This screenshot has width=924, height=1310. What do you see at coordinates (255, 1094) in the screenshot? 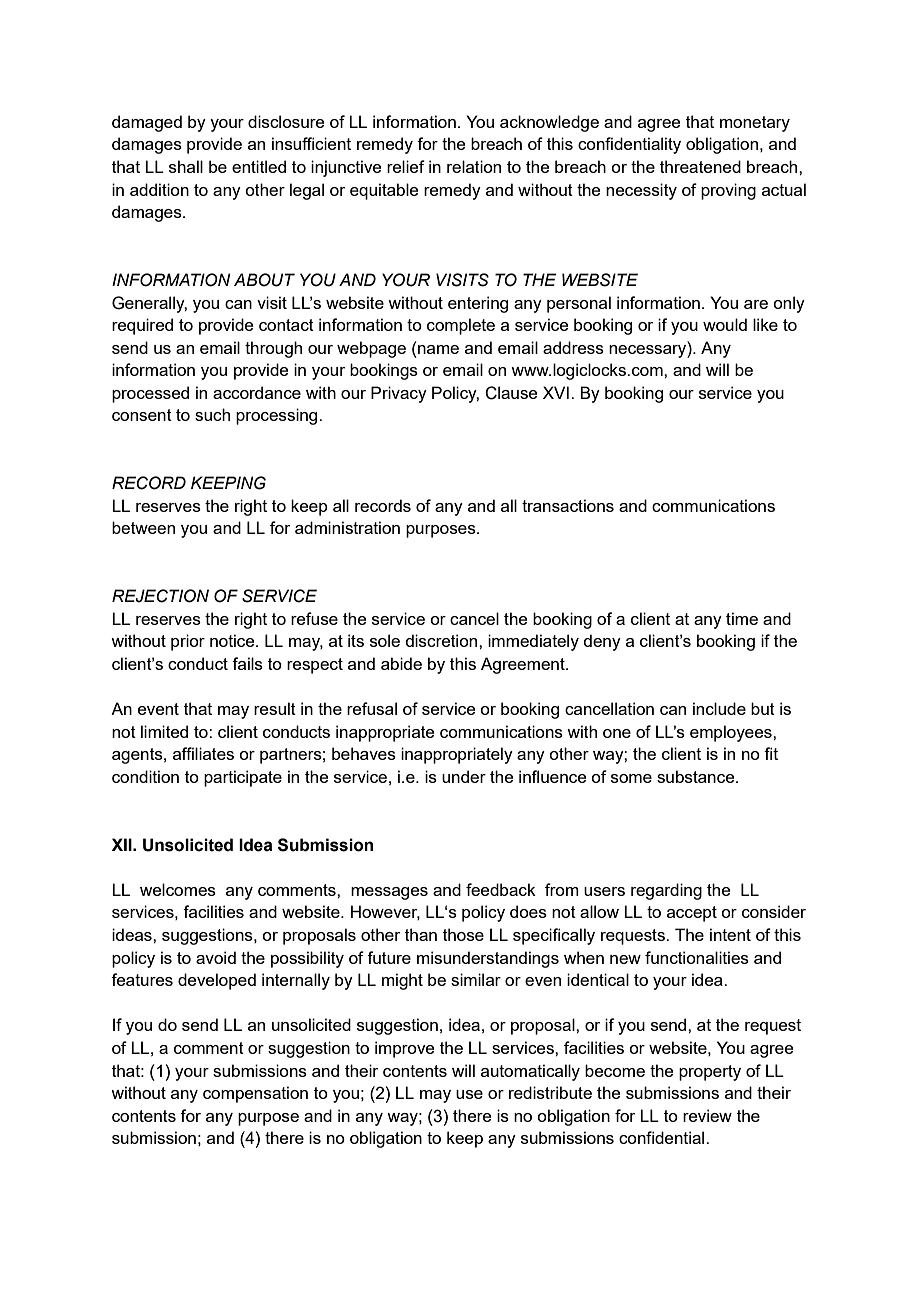
I see `compensation` at bounding box center [255, 1094].
